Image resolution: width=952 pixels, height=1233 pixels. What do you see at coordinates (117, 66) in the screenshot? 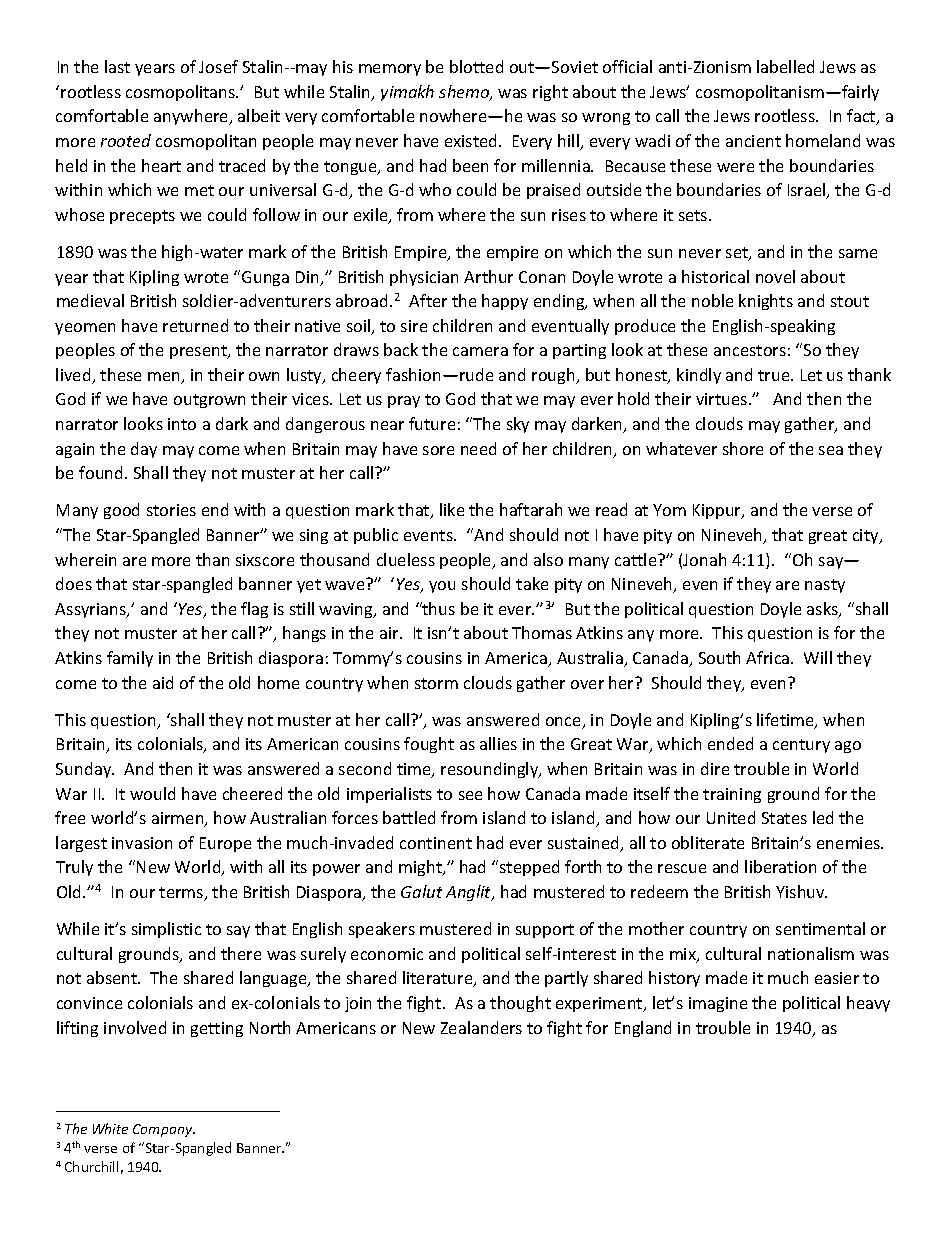
I see `last` at bounding box center [117, 66].
